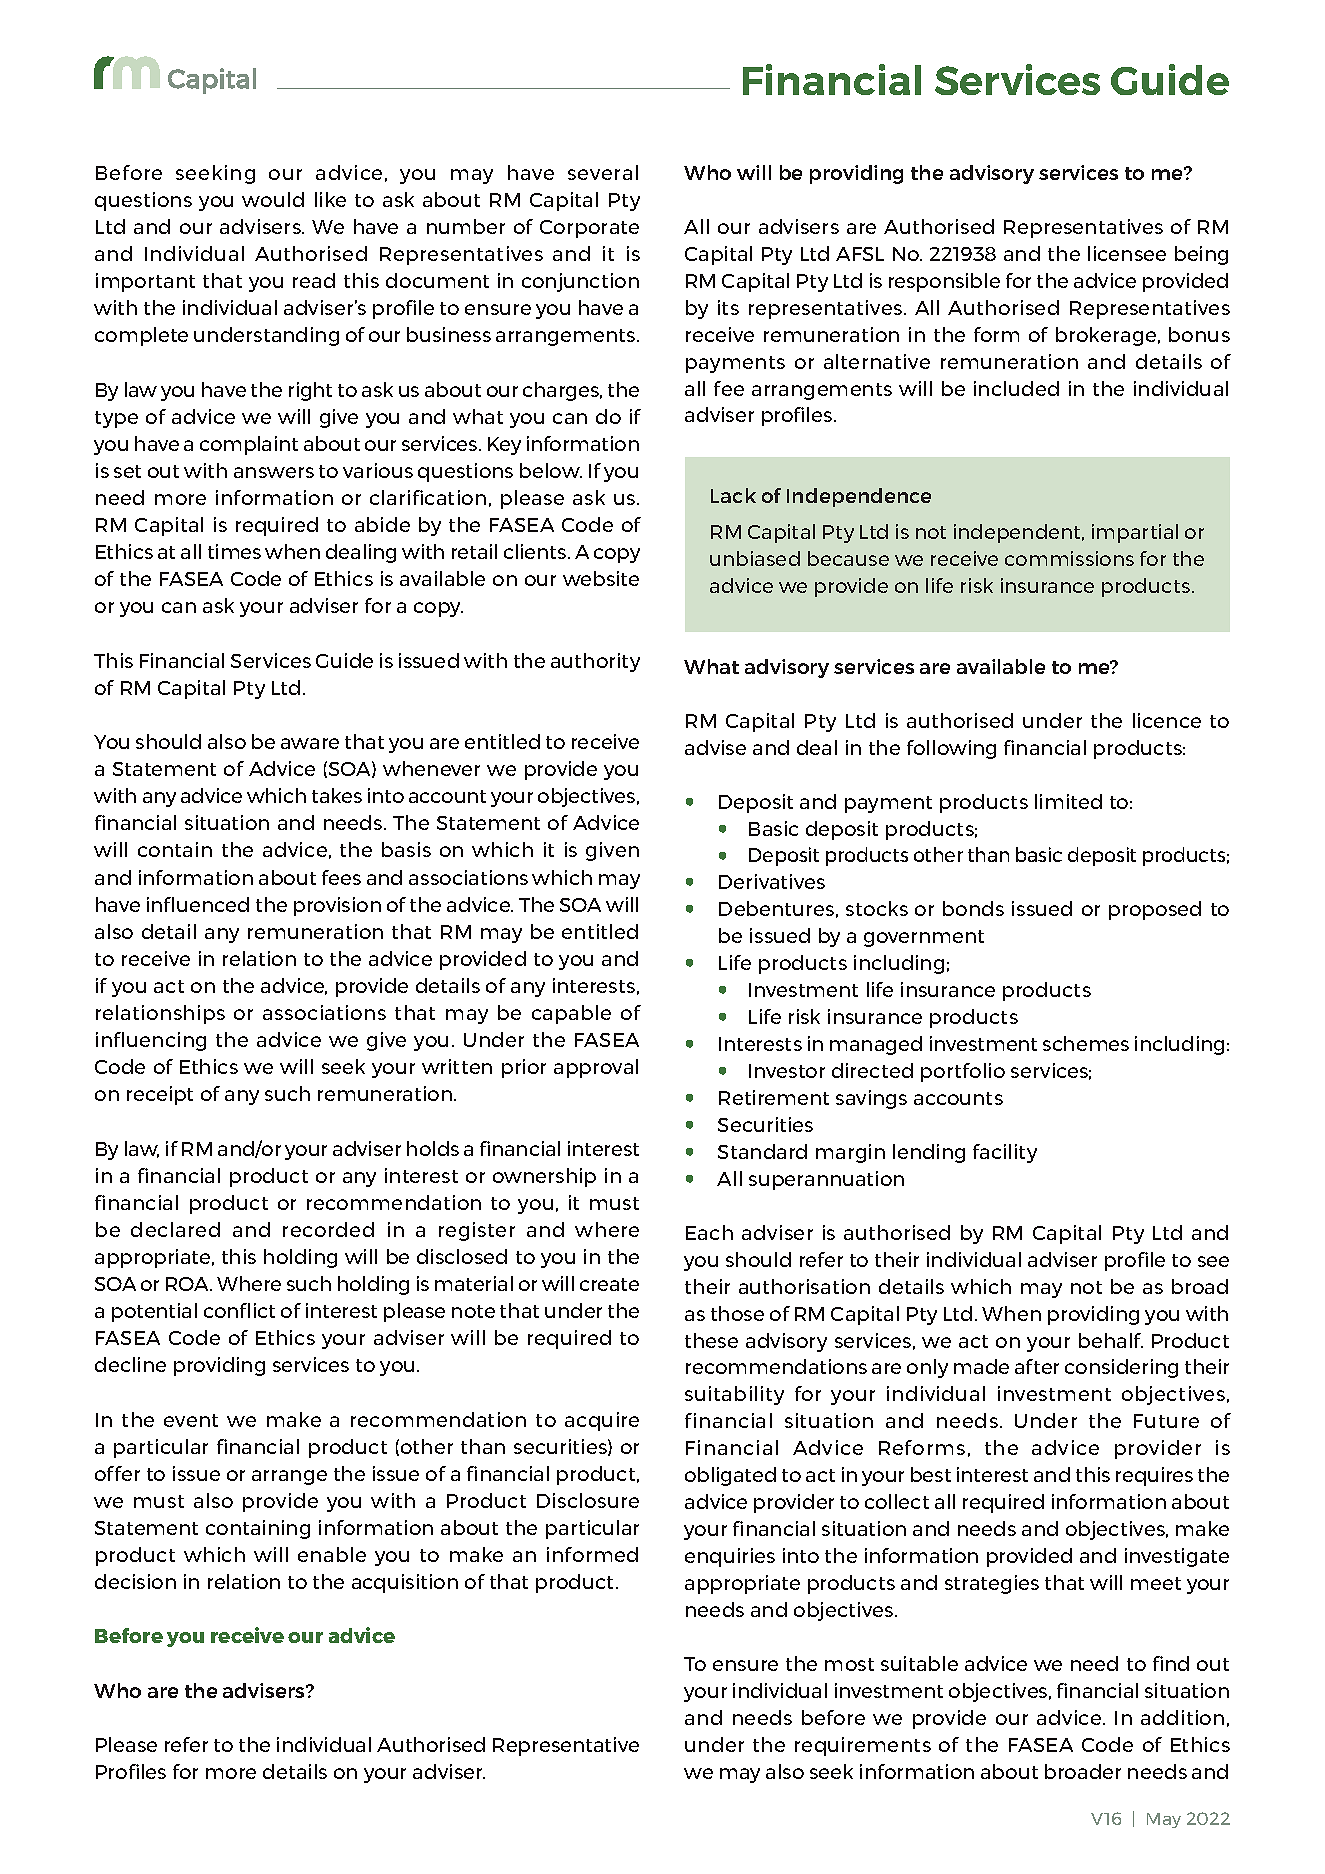 Image resolution: width=1325 pixels, height=1874 pixels. I want to click on influenced, so click(198, 904).
